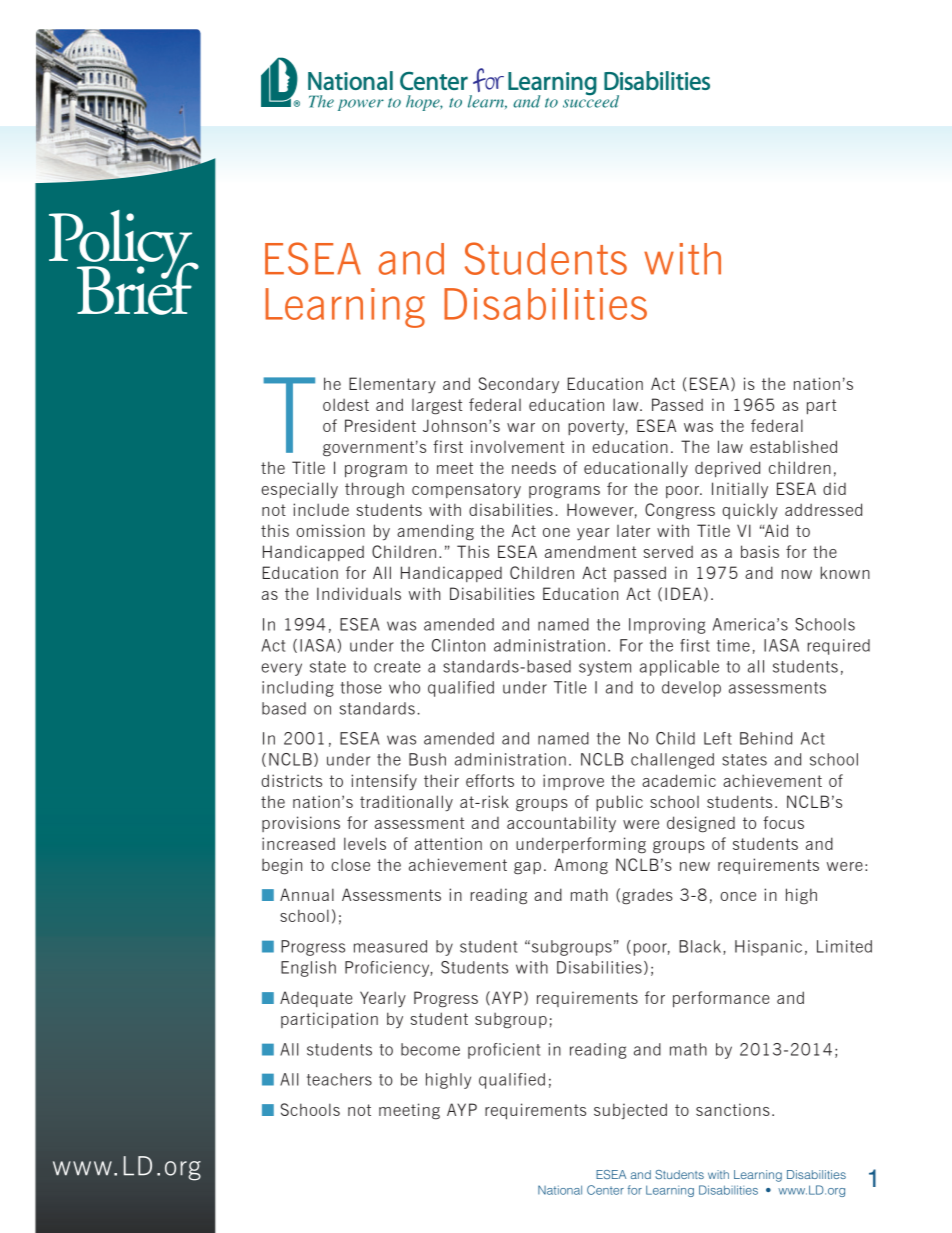 This screenshot has width=952, height=1233. Describe the element at coordinates (339, 1079) in the screenshot. I see `teachers` at that location.
